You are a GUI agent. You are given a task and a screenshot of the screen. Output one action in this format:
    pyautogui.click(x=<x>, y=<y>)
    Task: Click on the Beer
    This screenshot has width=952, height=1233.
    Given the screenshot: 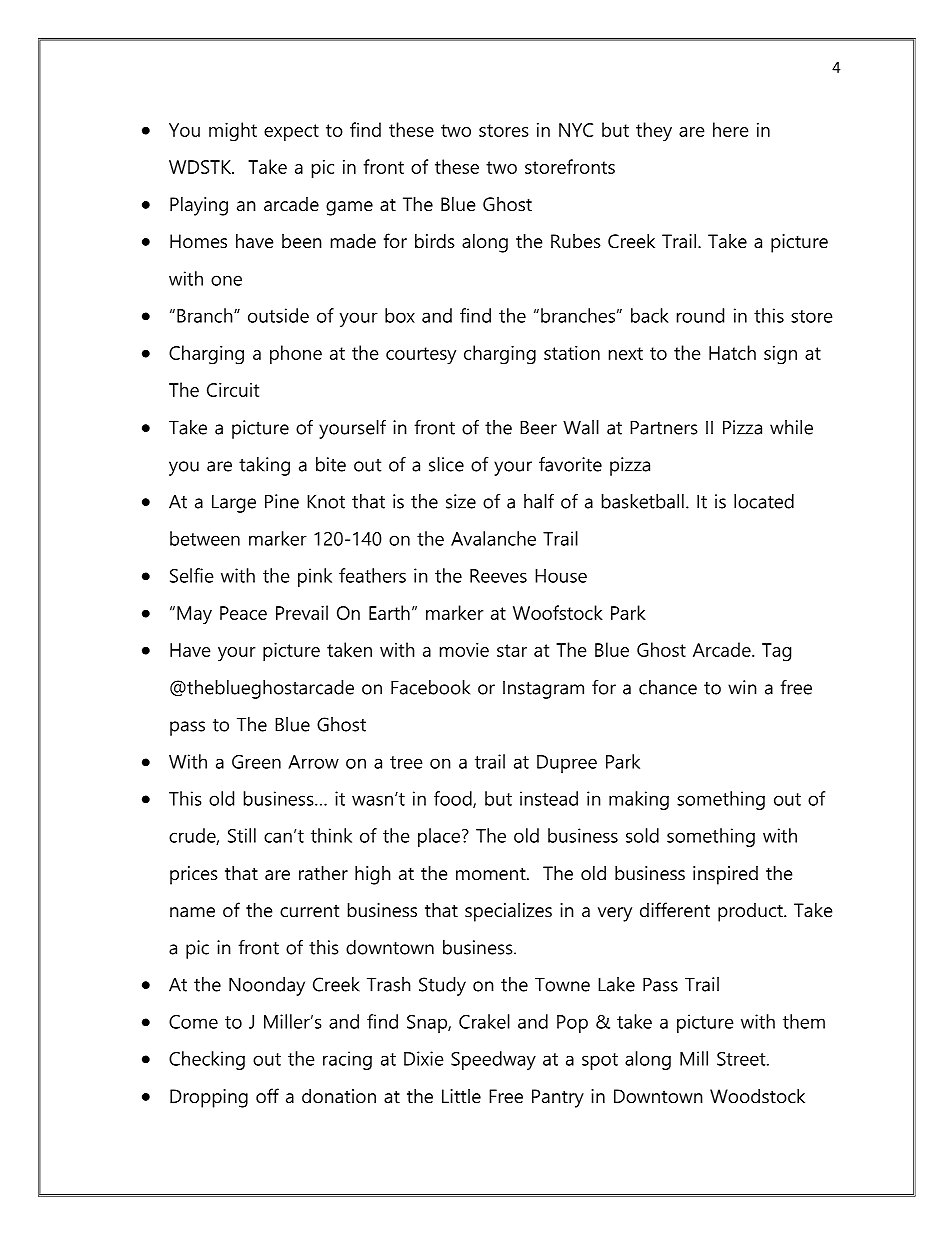 What is the action you would take?
    pyautogui.click(x=538, y=428)
